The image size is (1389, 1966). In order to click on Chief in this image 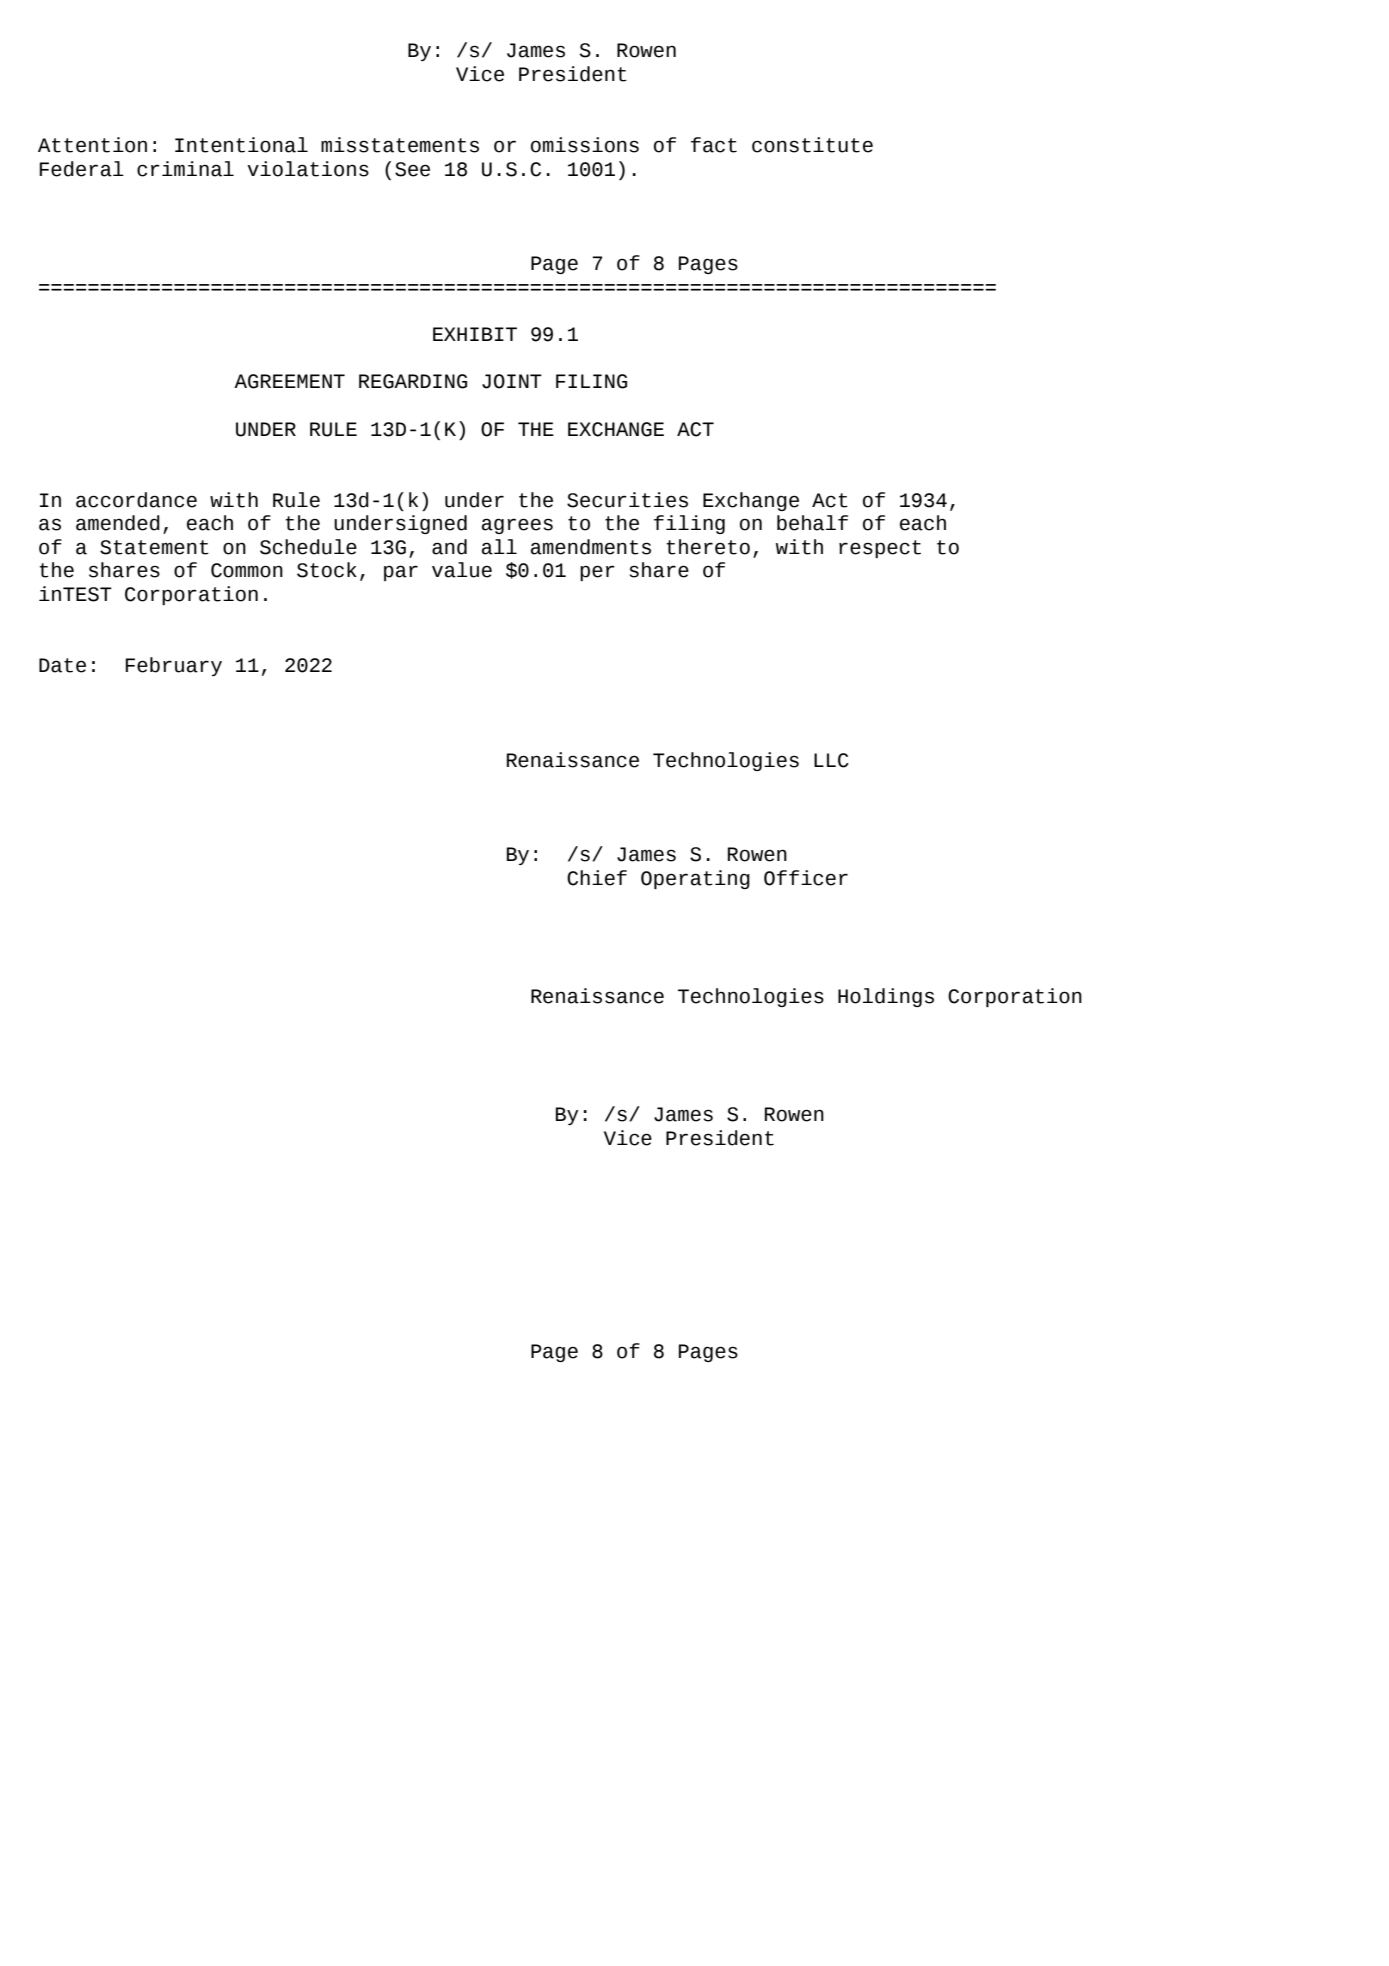, I will do `click(597, 878)`.
